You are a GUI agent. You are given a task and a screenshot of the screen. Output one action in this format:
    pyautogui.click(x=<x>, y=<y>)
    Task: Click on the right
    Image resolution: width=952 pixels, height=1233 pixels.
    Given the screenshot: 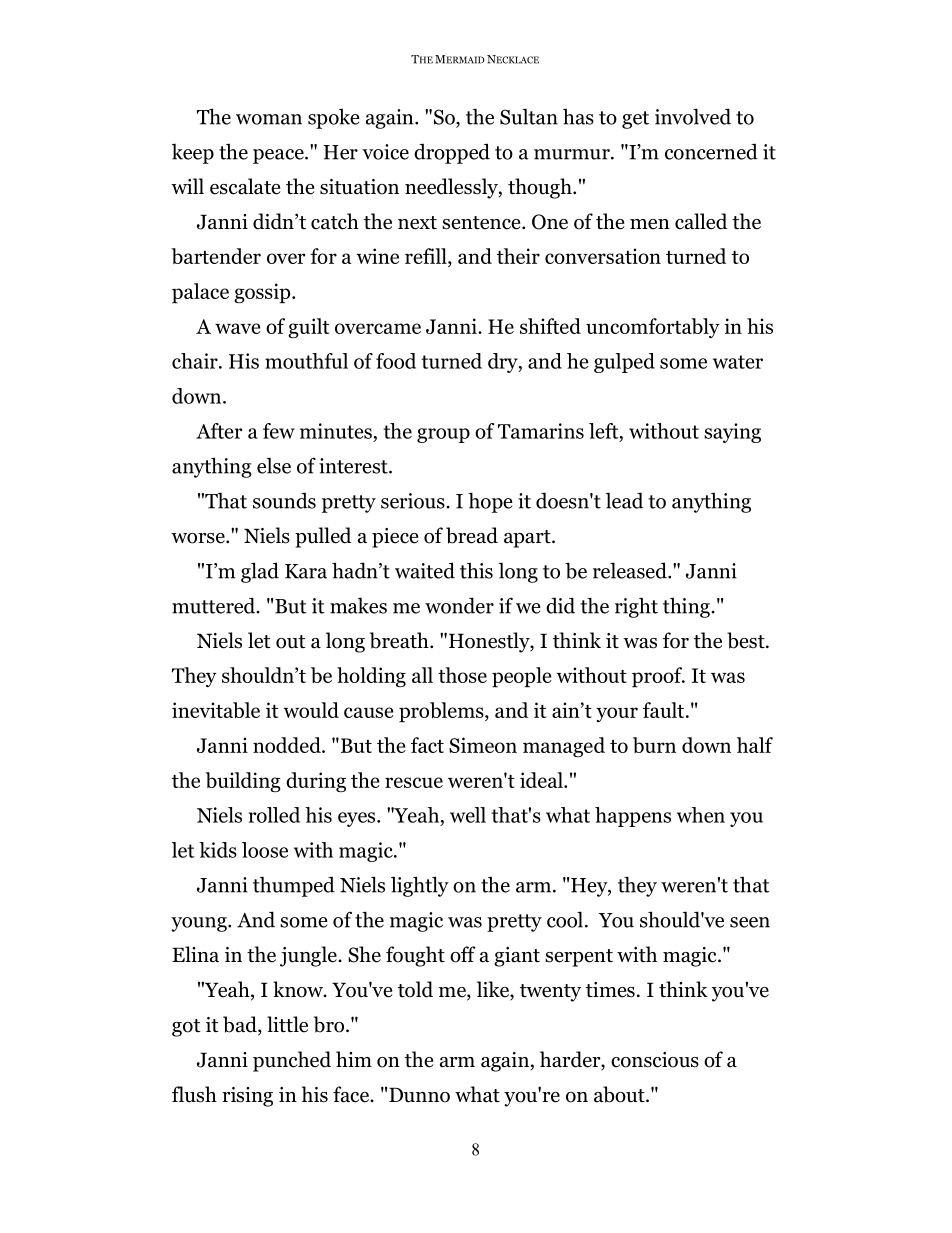 What is the action you would take?
    pyautogui.click(x=636, y=608)
